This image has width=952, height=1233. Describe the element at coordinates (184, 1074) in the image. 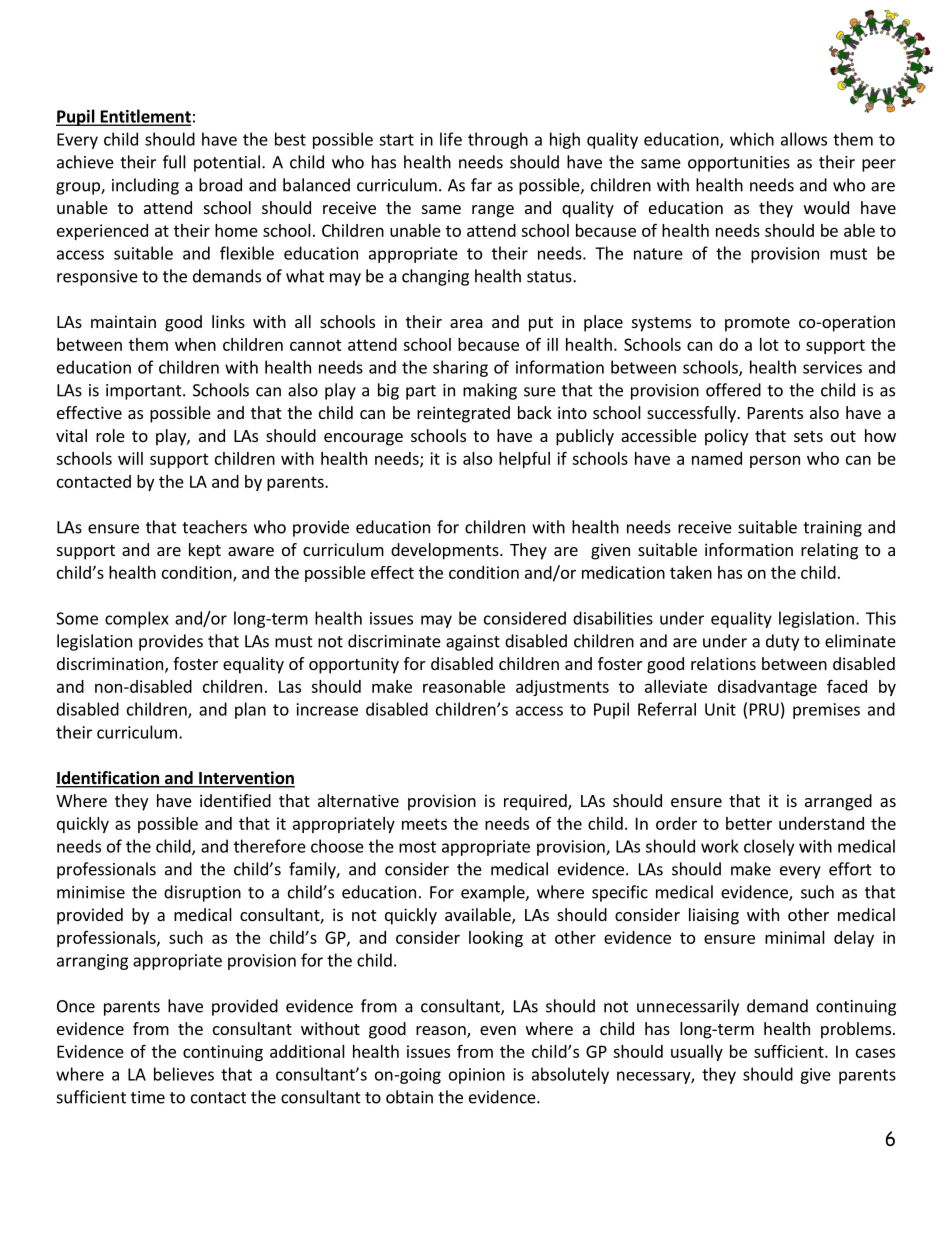

I see `believes` at that location.
